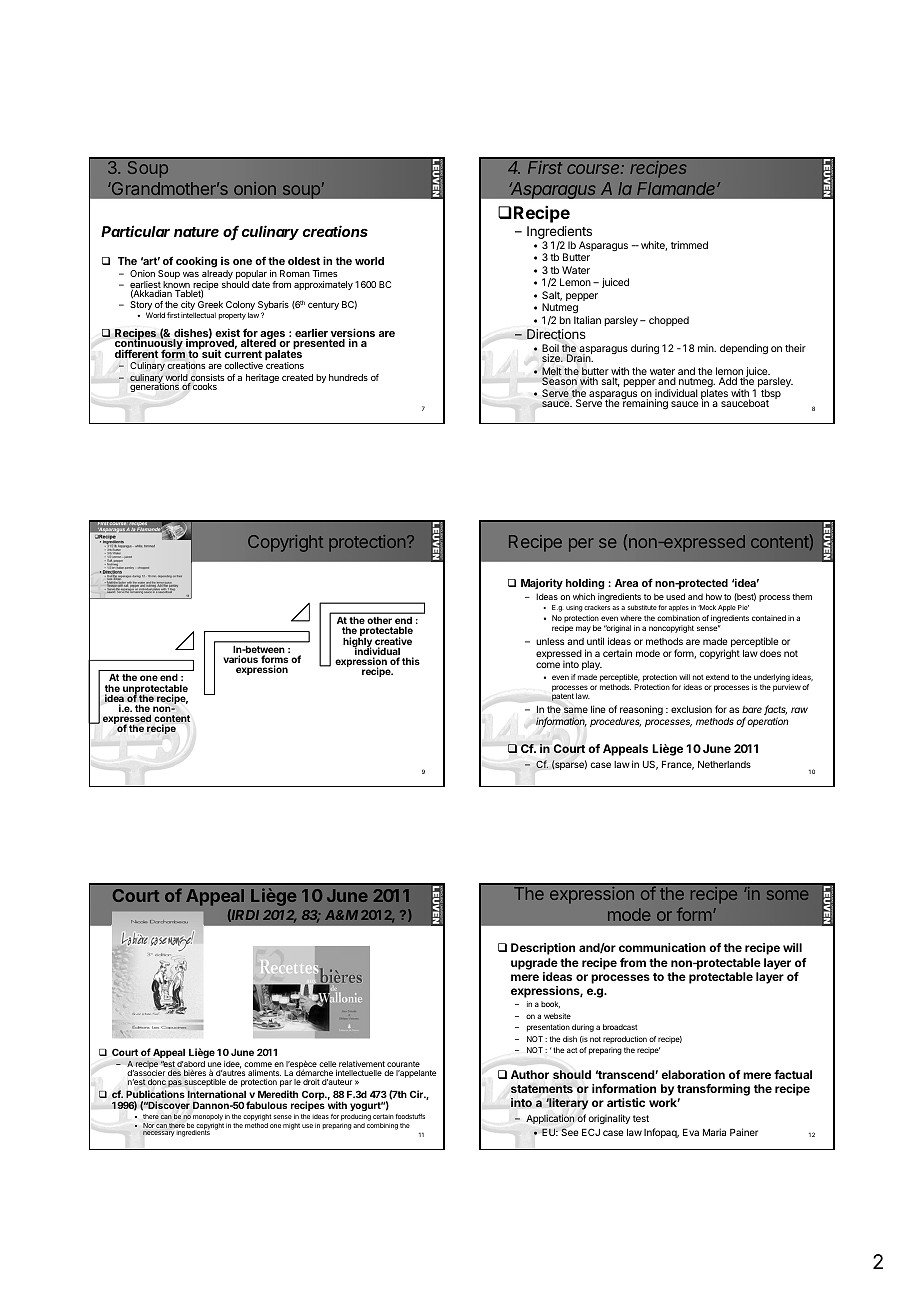 The width and height of the screenshot is (924, 1308). Describe the element at coordinates (771, 395) in the screenshot. I see `tbsp` at that location.
